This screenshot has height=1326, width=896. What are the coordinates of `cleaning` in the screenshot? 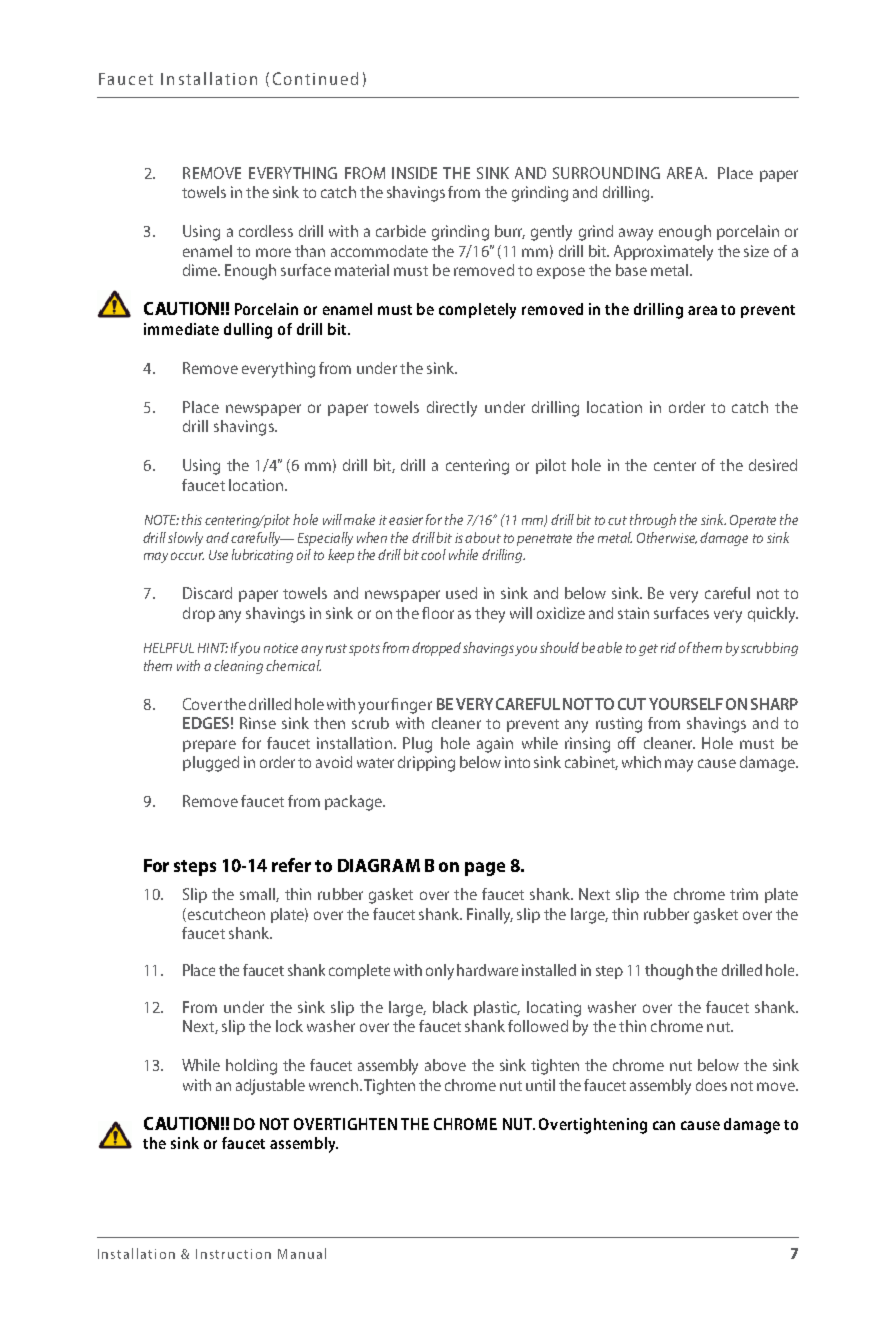 It's located at (238, 667).
